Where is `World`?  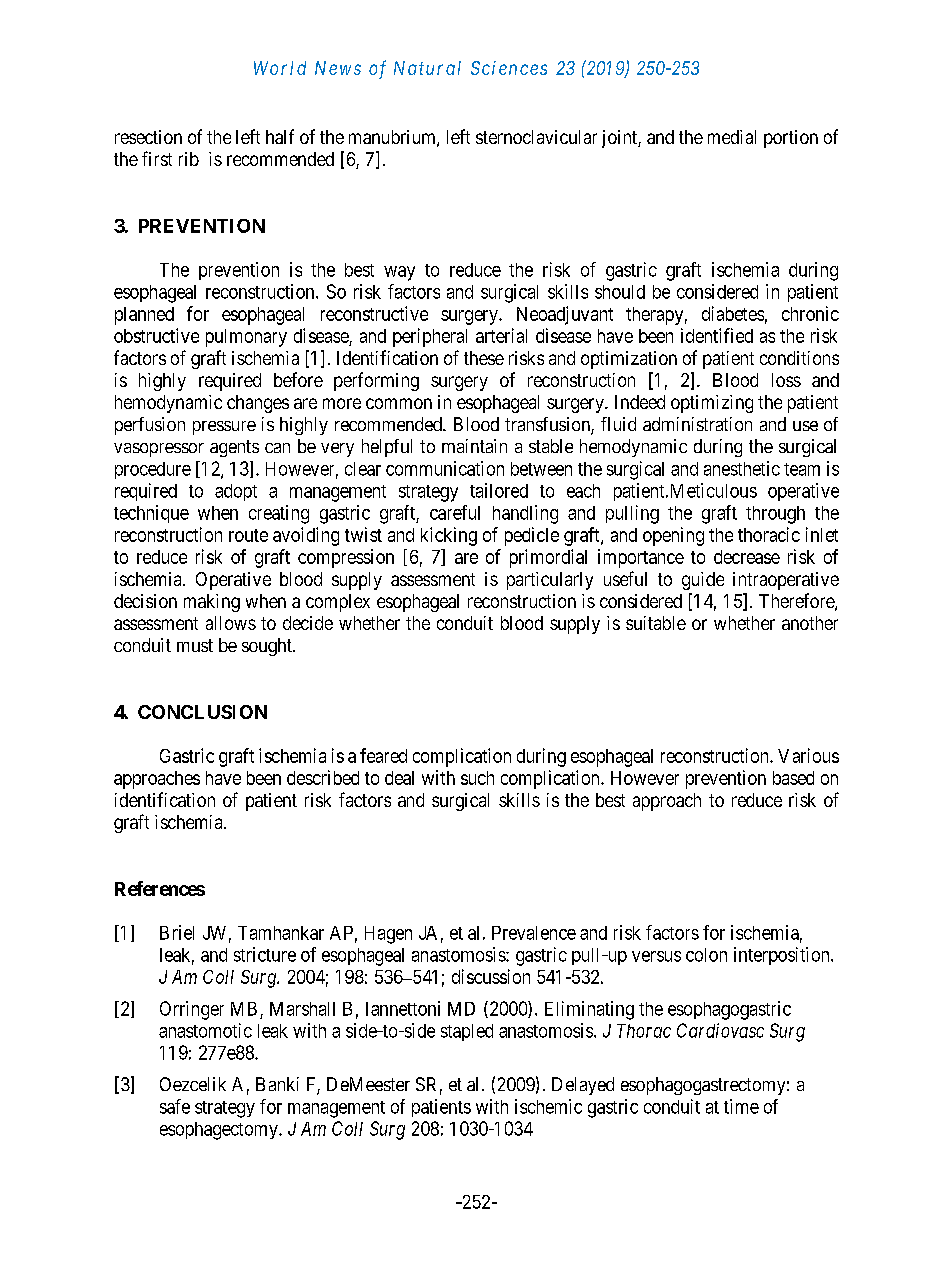
World is located at coordinates (280, 68).
